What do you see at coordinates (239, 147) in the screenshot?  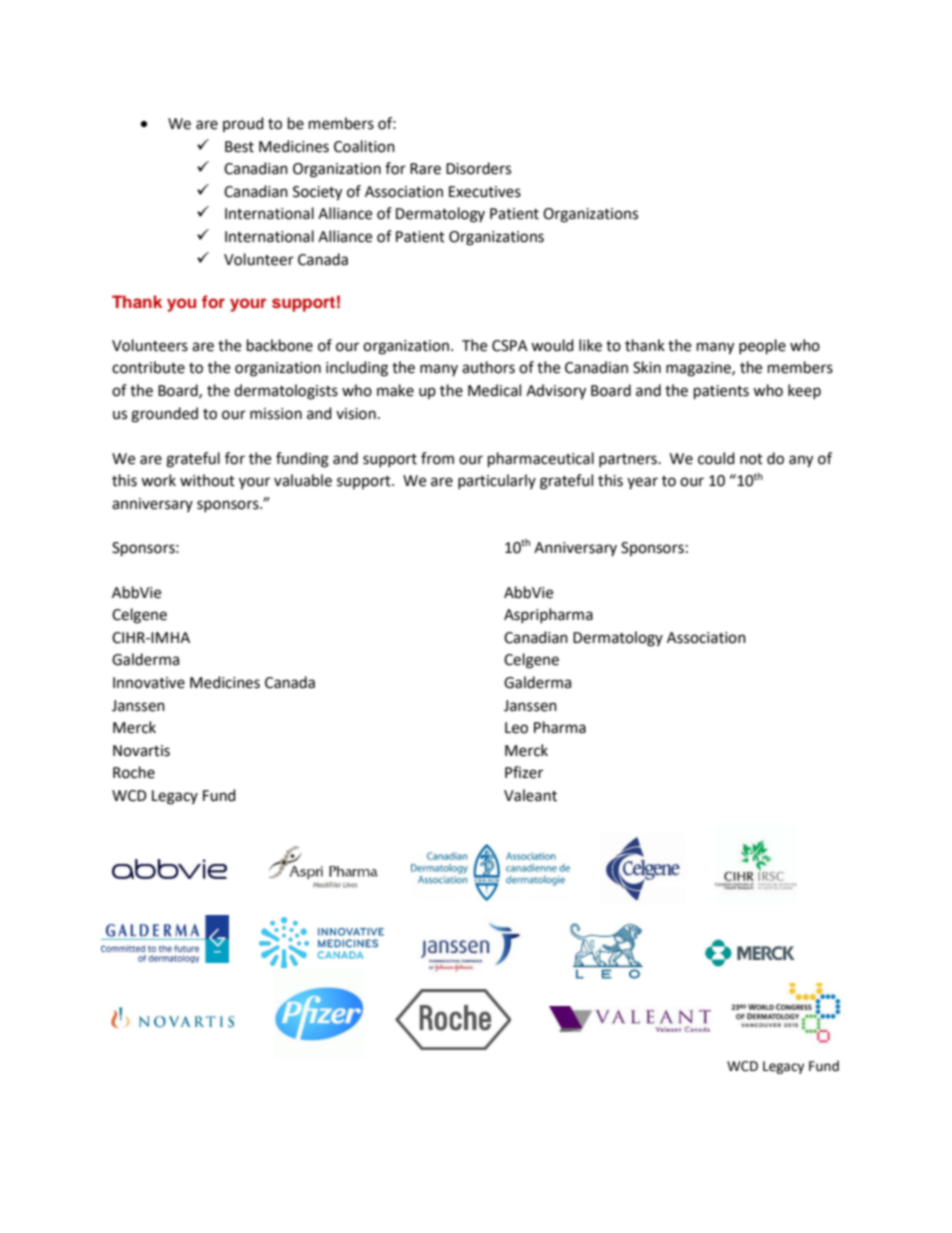 I see `Best` at bounding box center [239, 147].
